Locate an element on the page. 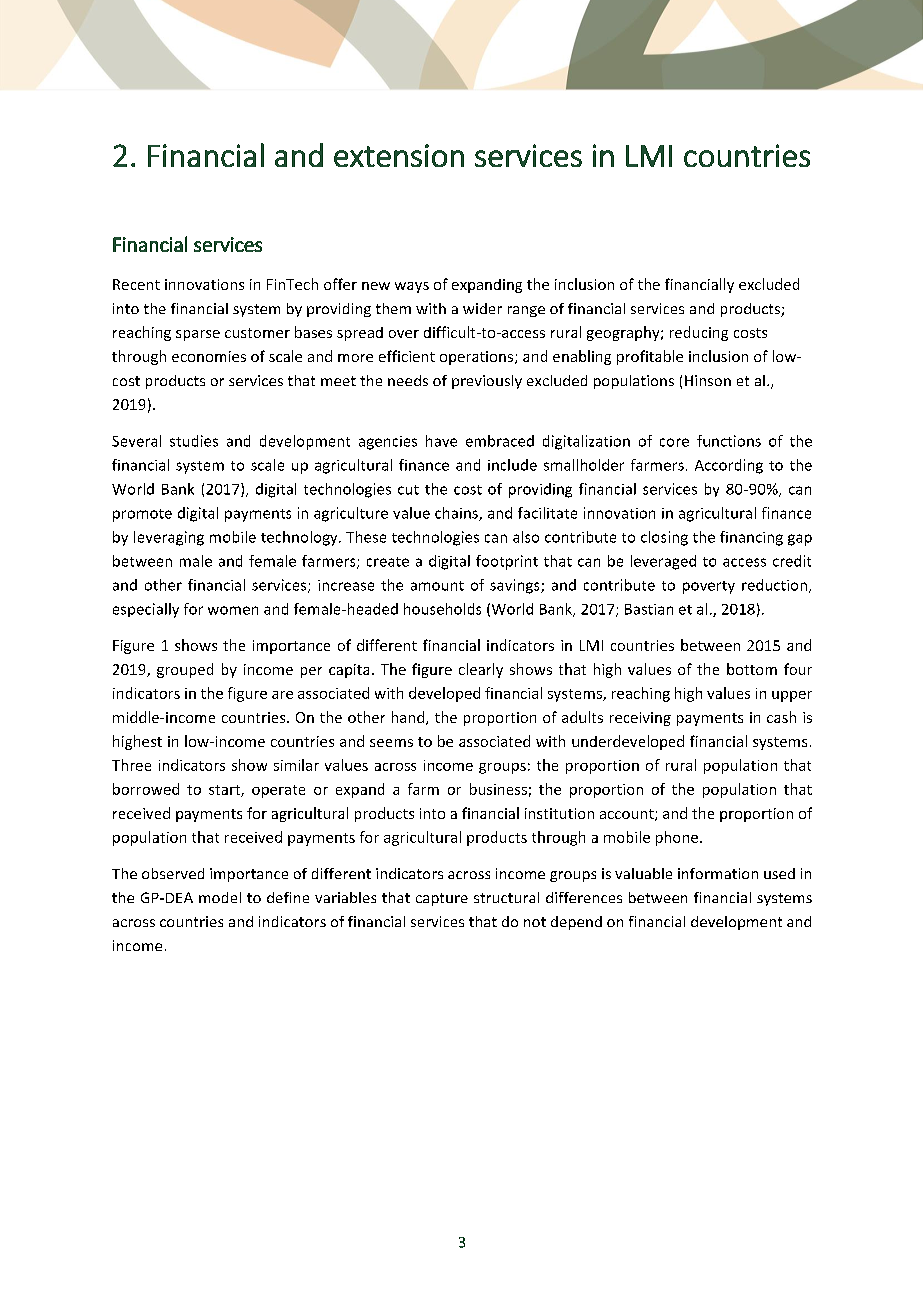 Image resolution: width=924 pixels, height=1308 pixels. capture is located at coordinates (442, 899).
